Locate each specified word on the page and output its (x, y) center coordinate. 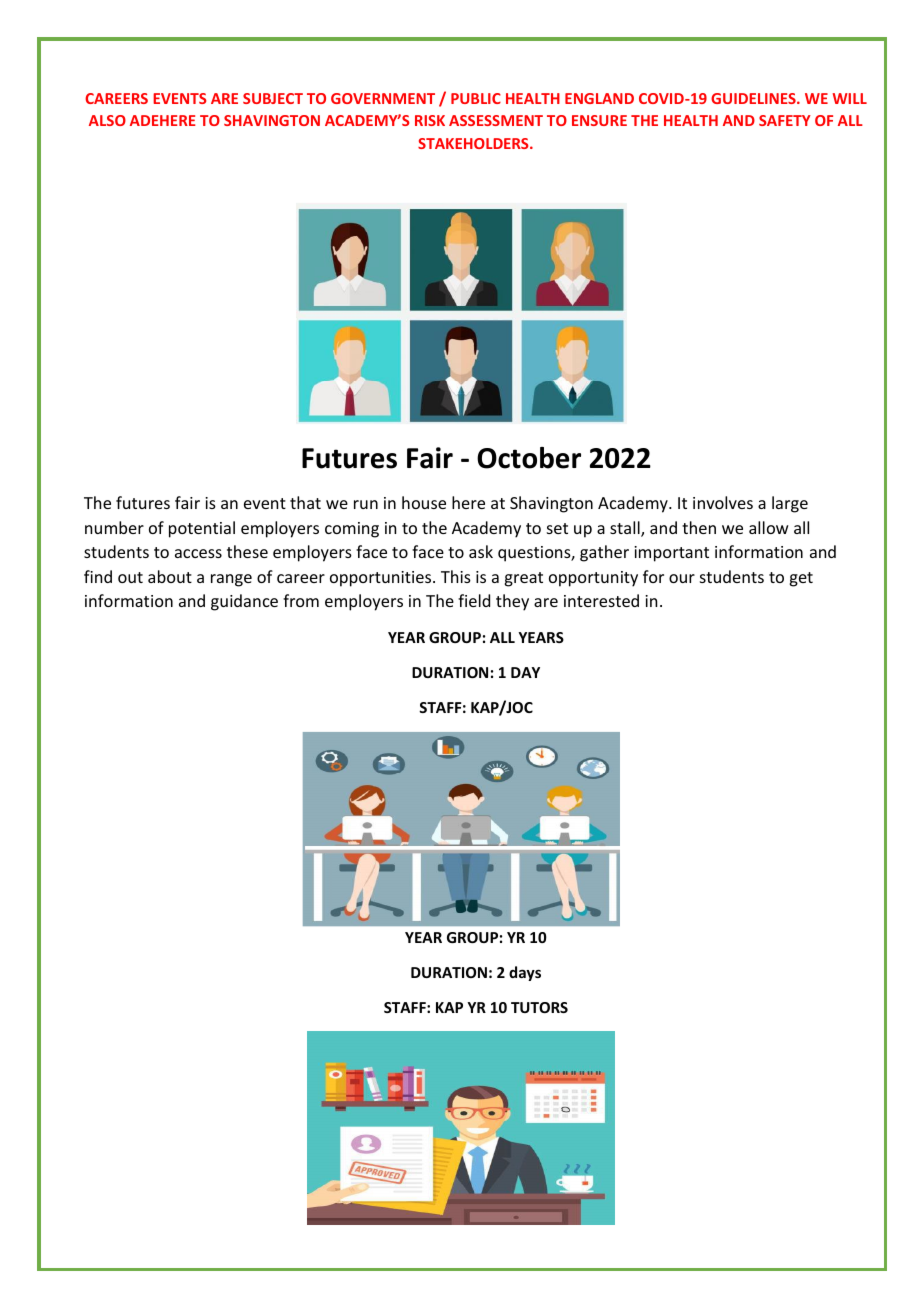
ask (481, 551)
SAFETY (785, 120)
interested (601, 600)
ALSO (107, 120)
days (525, 973)
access (198, 553)
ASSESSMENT (496, 120)
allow (769, 527)
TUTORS (539, 1007)
